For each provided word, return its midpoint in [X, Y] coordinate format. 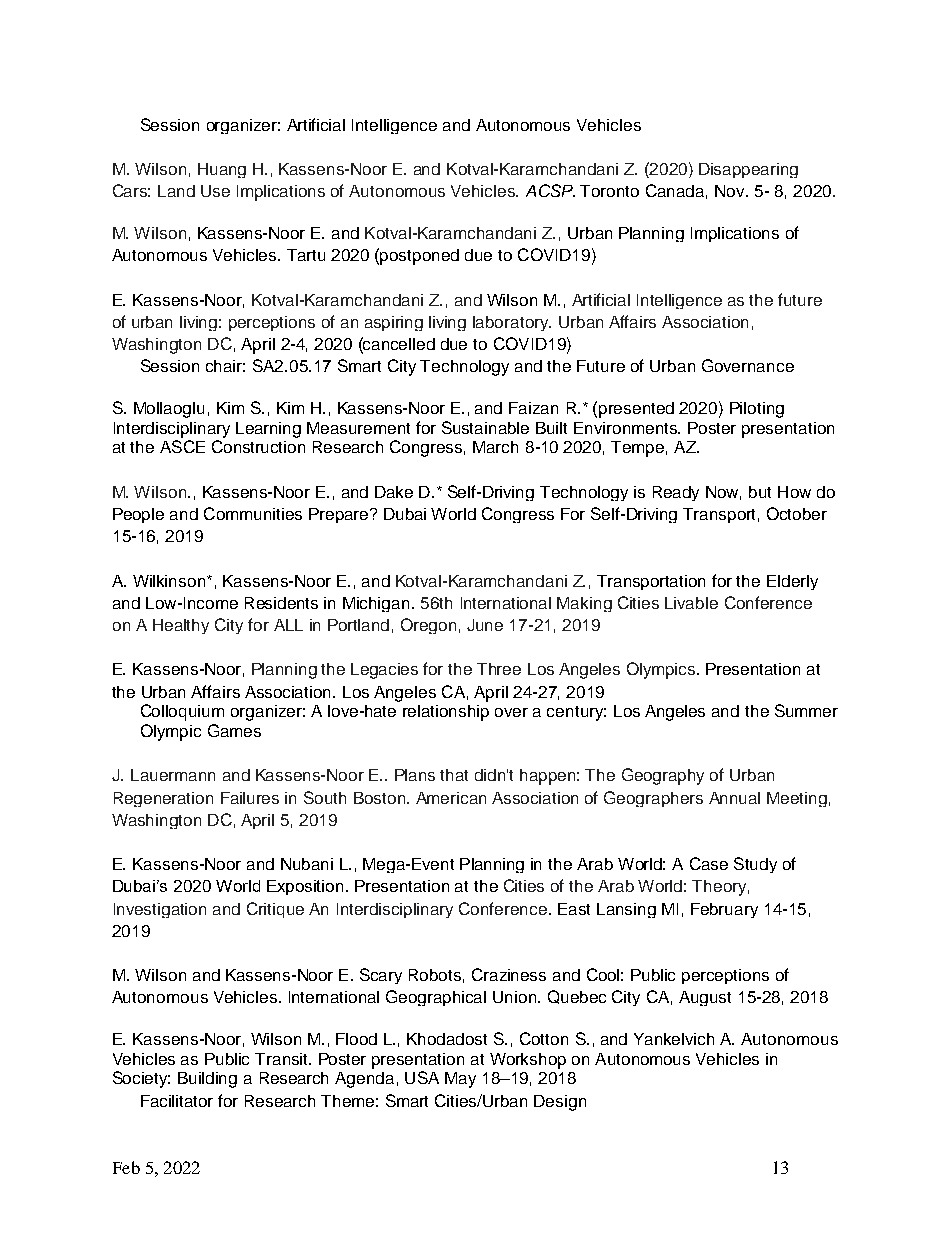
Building [207, 1080]
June [485, 625]
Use [215, 191]
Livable [691, 603]
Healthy [181, 626]
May [460, 1080]
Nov [731, 191]
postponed [419, 257]
